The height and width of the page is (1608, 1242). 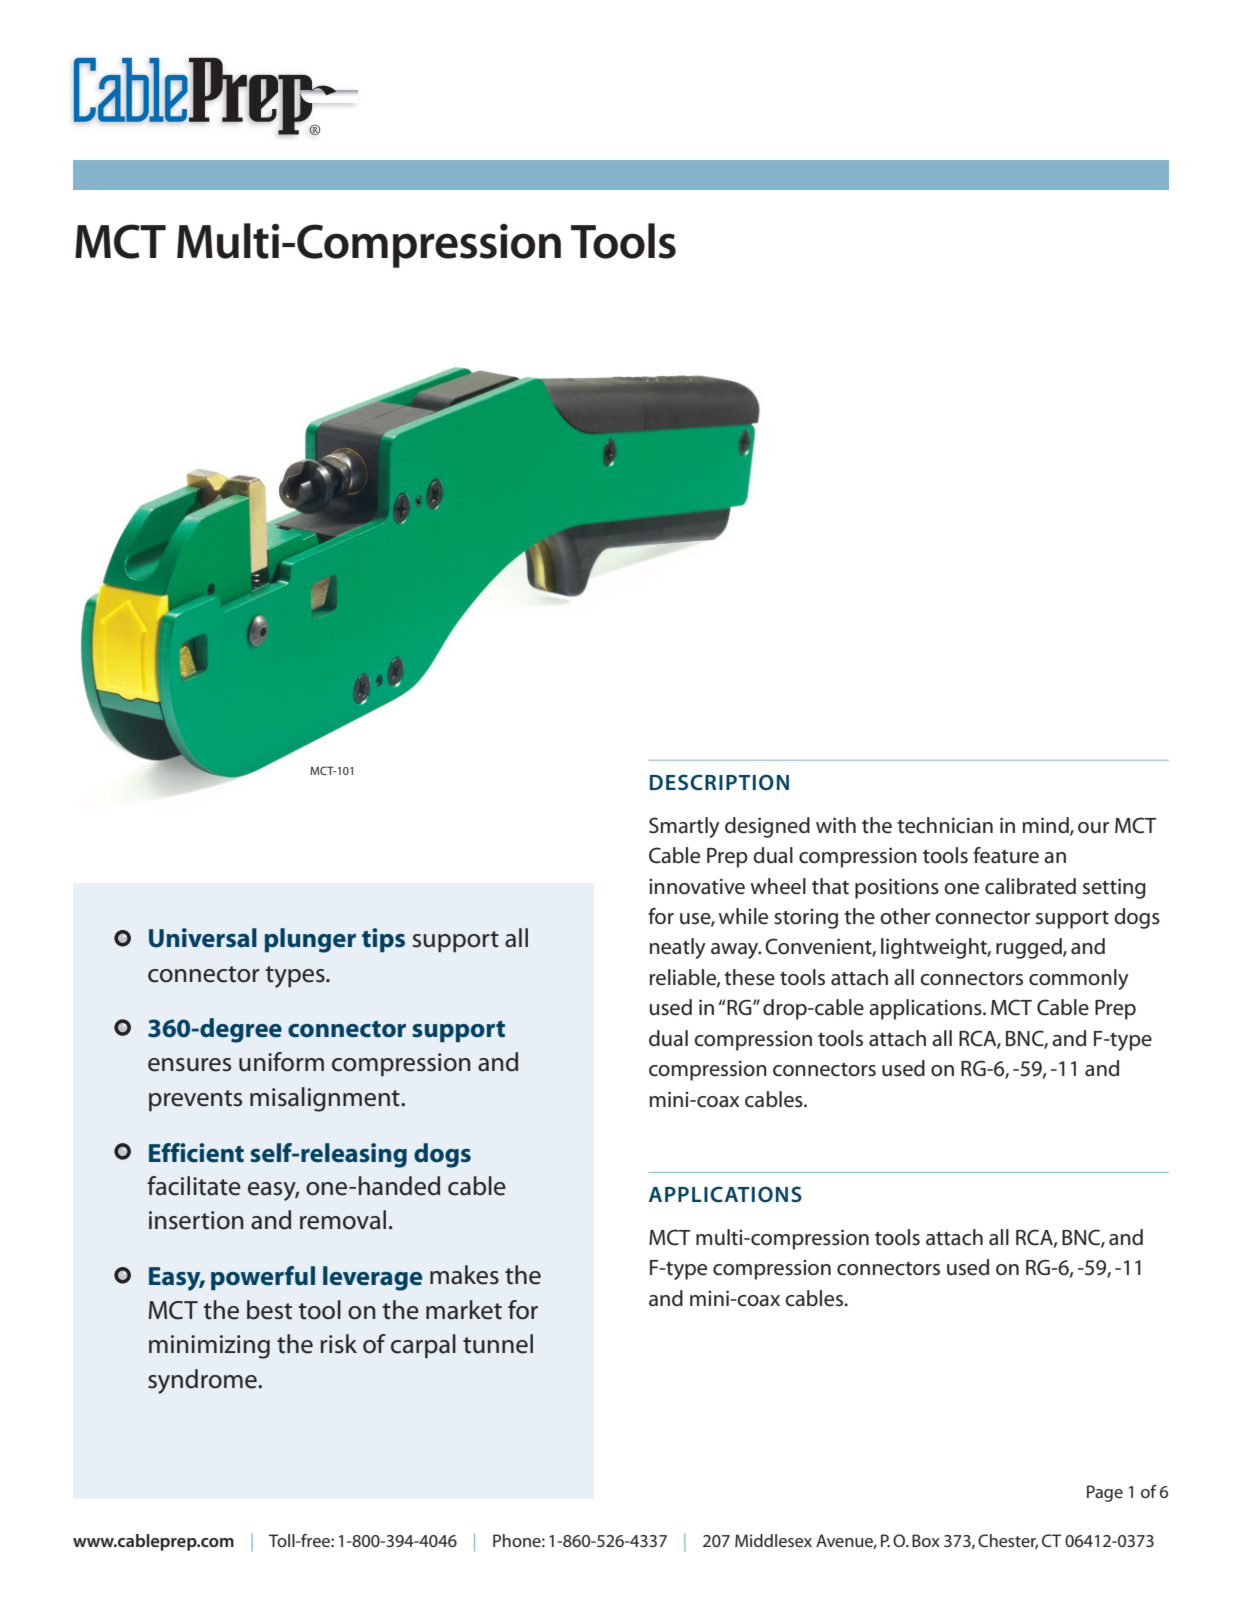 I want to click on powerful, so click(x=263, y=1278).
